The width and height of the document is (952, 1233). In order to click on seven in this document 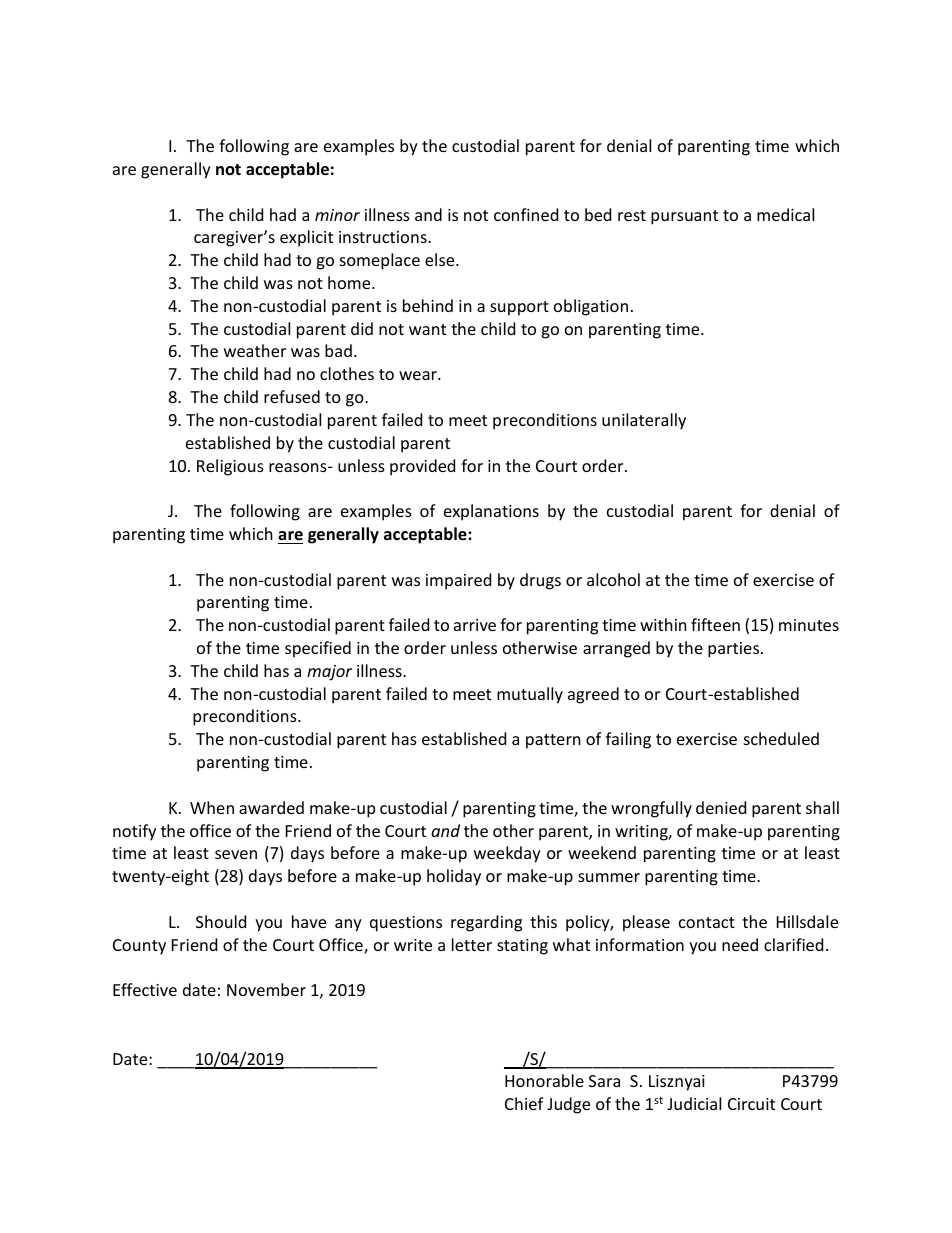, I will do `click(236, 854)`.
